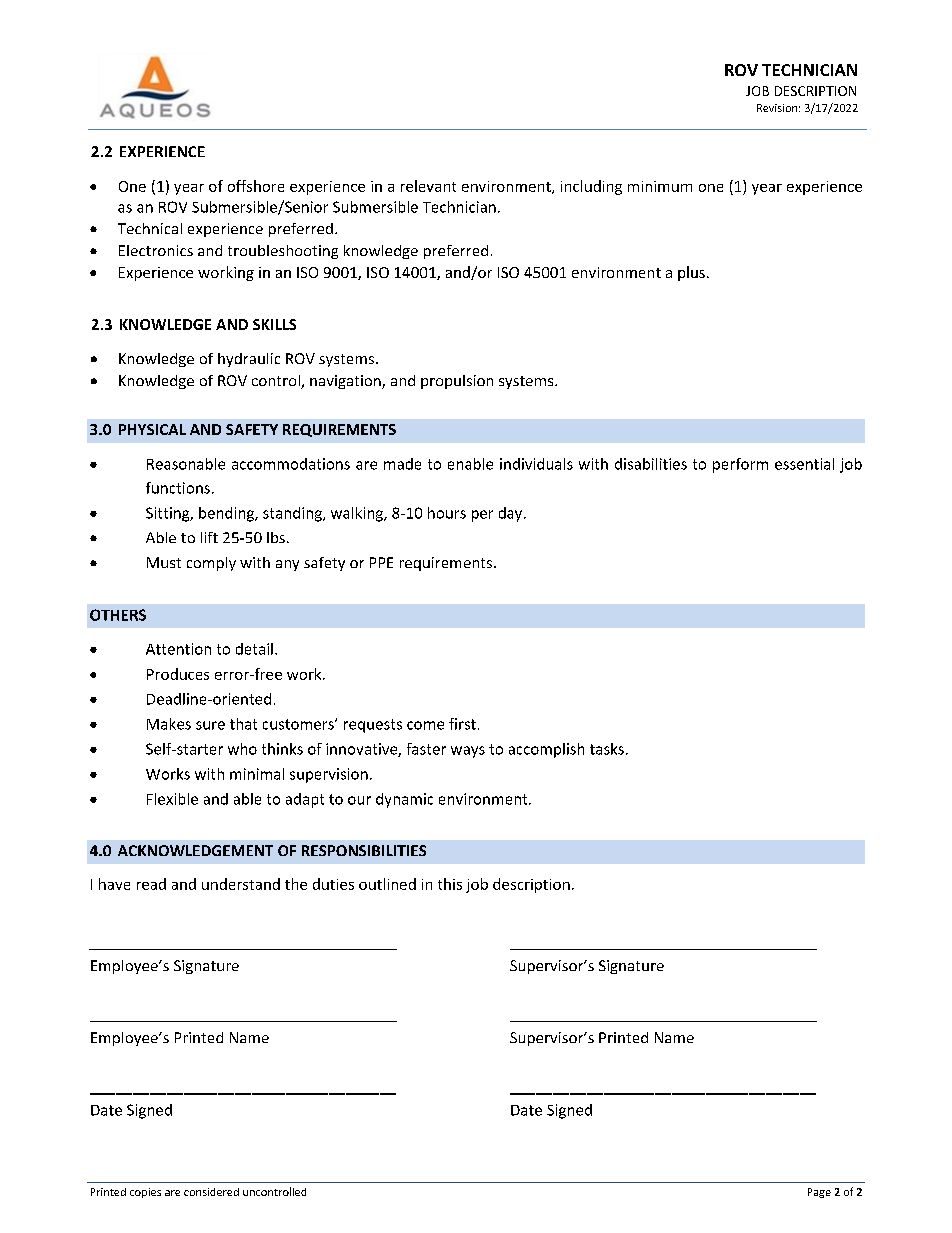 This image has height=1233, width=952. What do you see at coordinates (740, 465) in the image?
I see `perform` at bounding box center [740, 465].
